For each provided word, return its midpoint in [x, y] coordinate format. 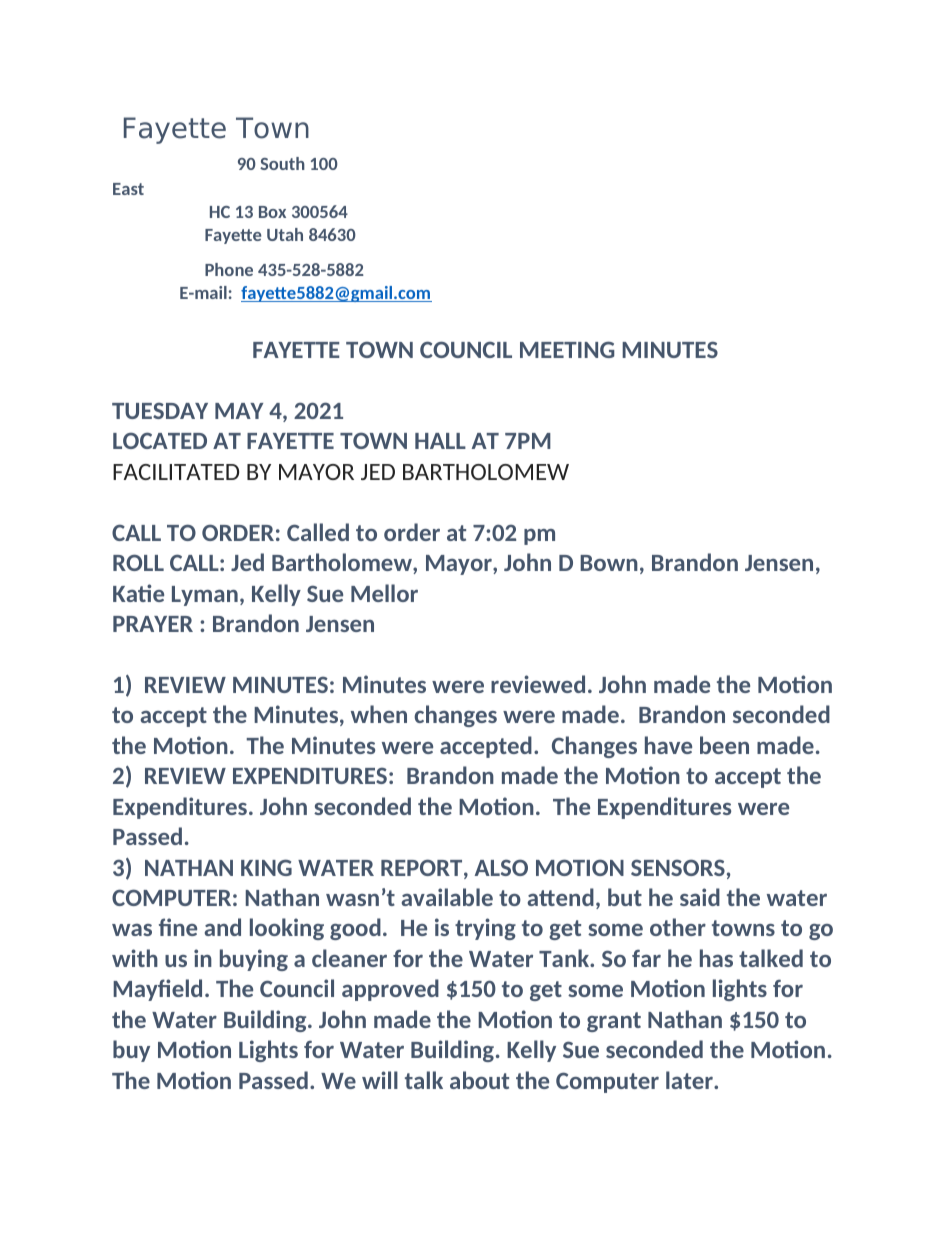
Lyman [205, 596]
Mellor [384, 593]
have [668, 745]
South [282, 163]
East [128, 189]
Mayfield [157, 990]
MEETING [567, 349]
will [380, 1080]
